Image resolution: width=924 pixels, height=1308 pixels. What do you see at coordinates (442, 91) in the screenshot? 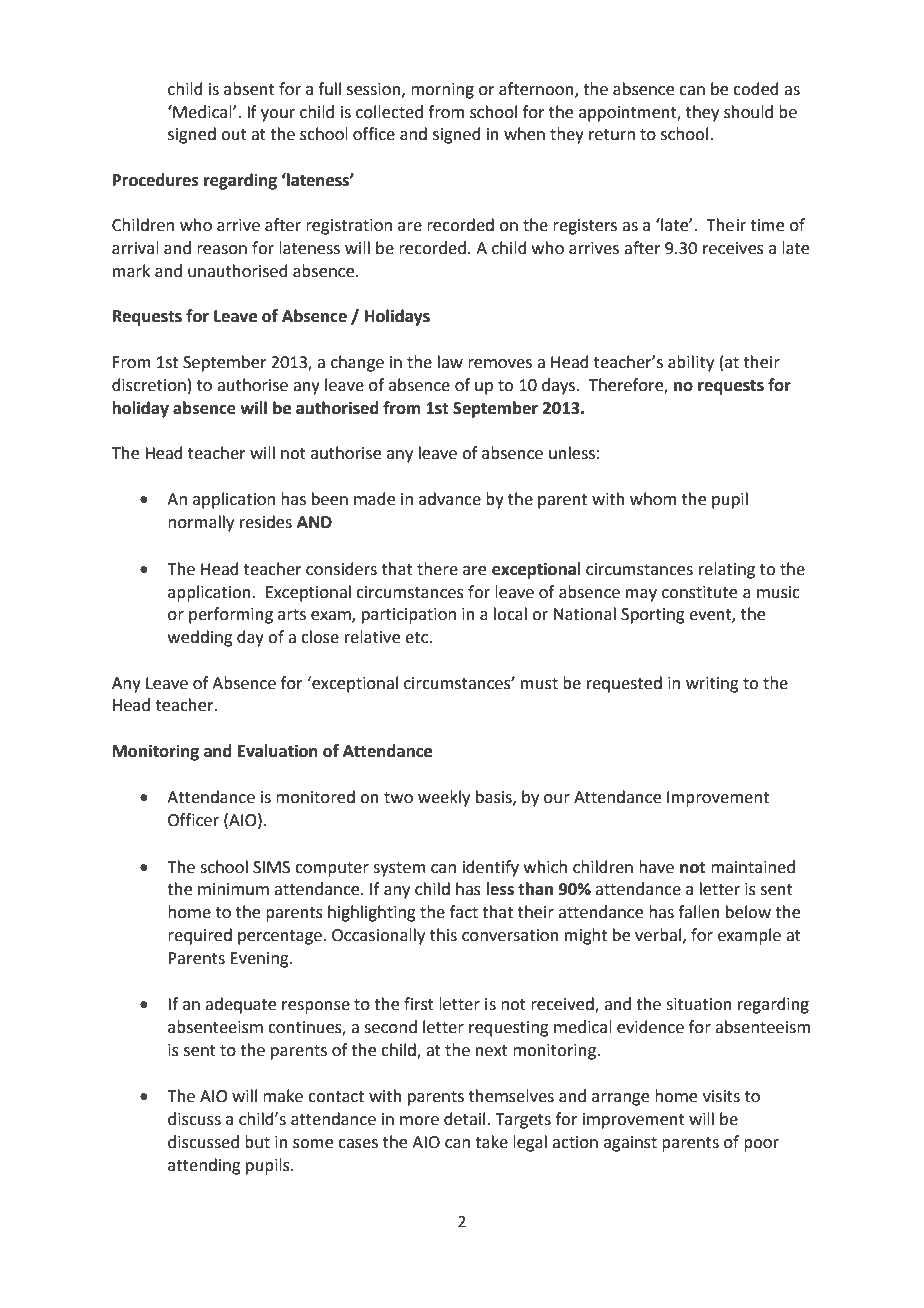
I see `morning` at bounding box center [442, 91].
